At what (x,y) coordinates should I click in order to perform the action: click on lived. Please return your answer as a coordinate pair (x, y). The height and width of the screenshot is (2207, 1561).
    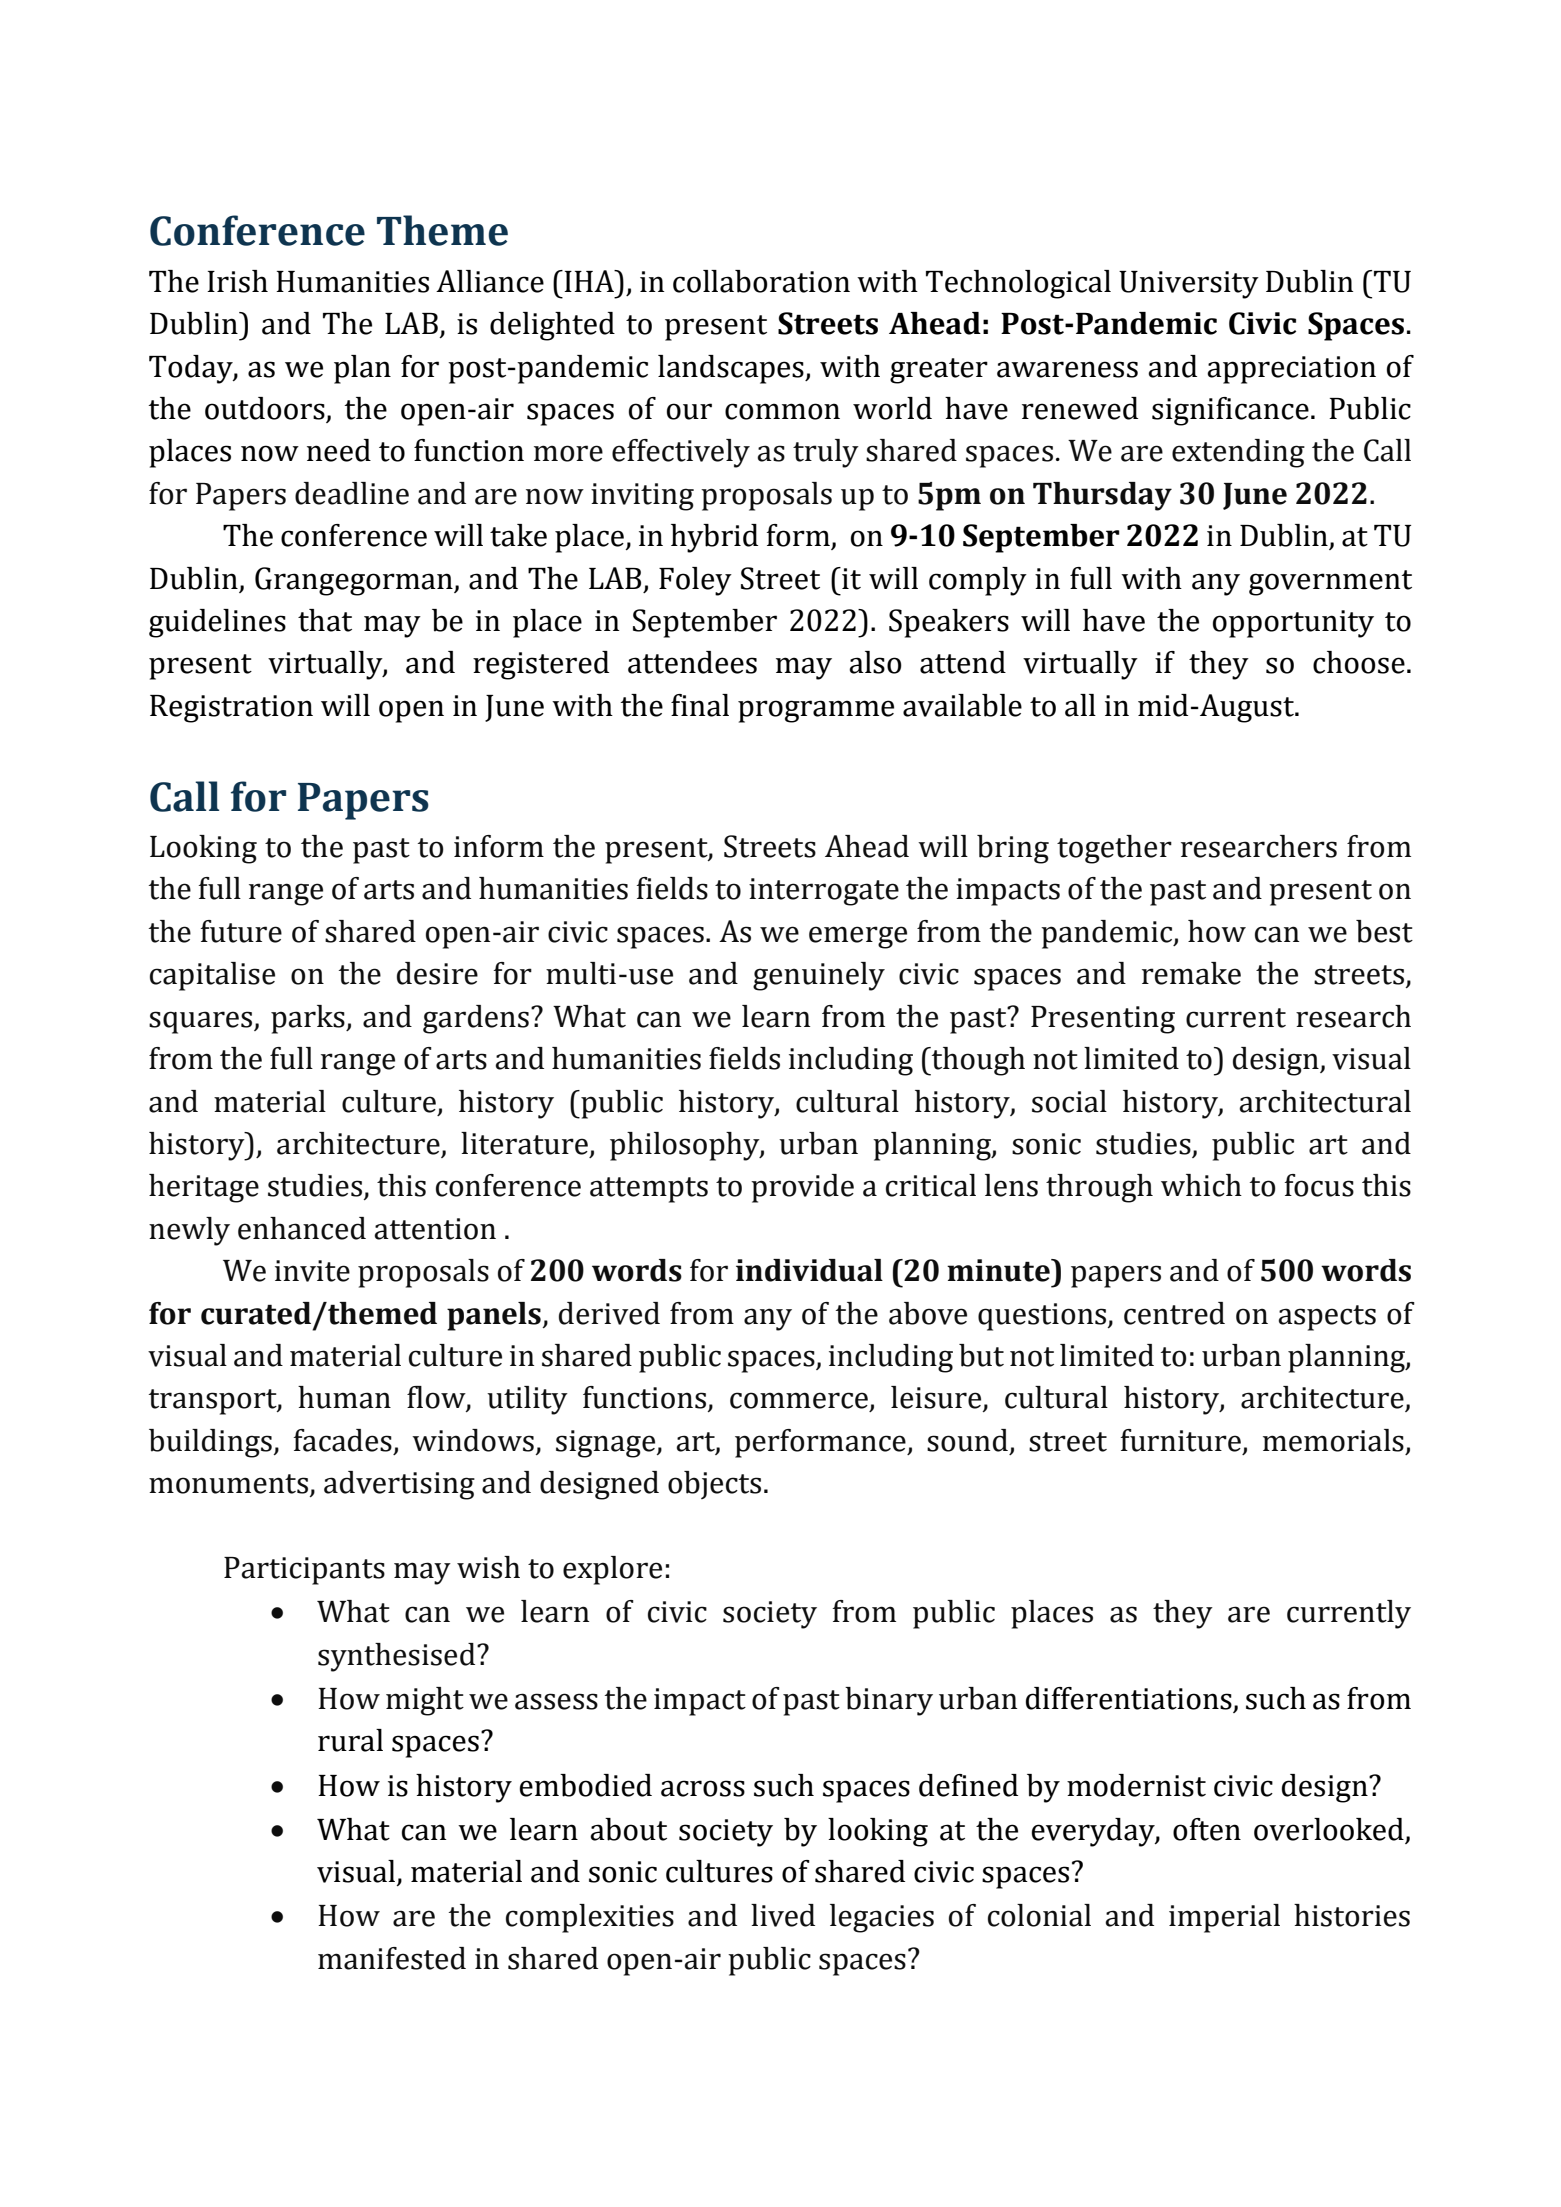
    Looking at the image, I should click on (783, 1915).
